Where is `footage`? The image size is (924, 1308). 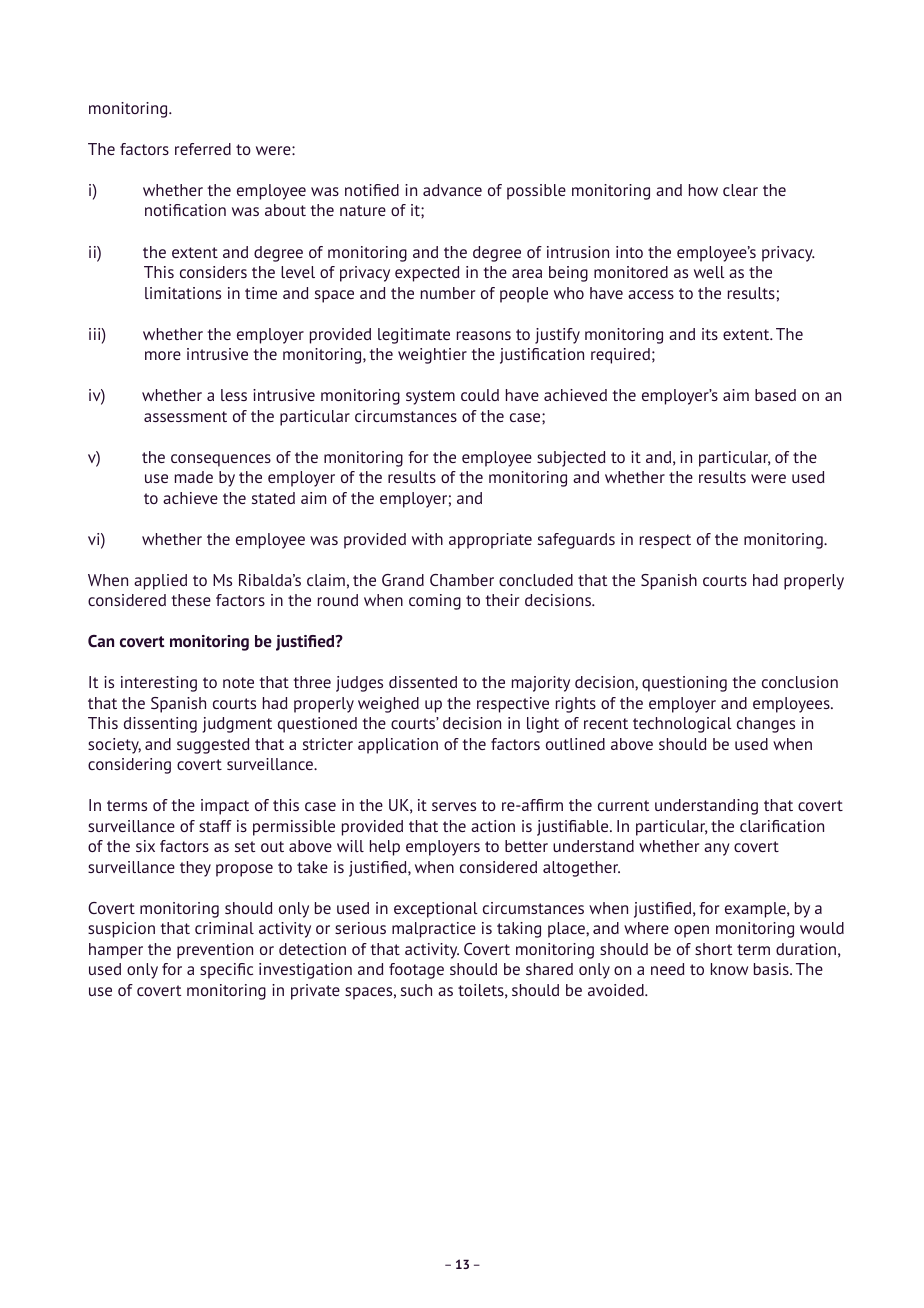 footage is located at coordinates (416, 971).
